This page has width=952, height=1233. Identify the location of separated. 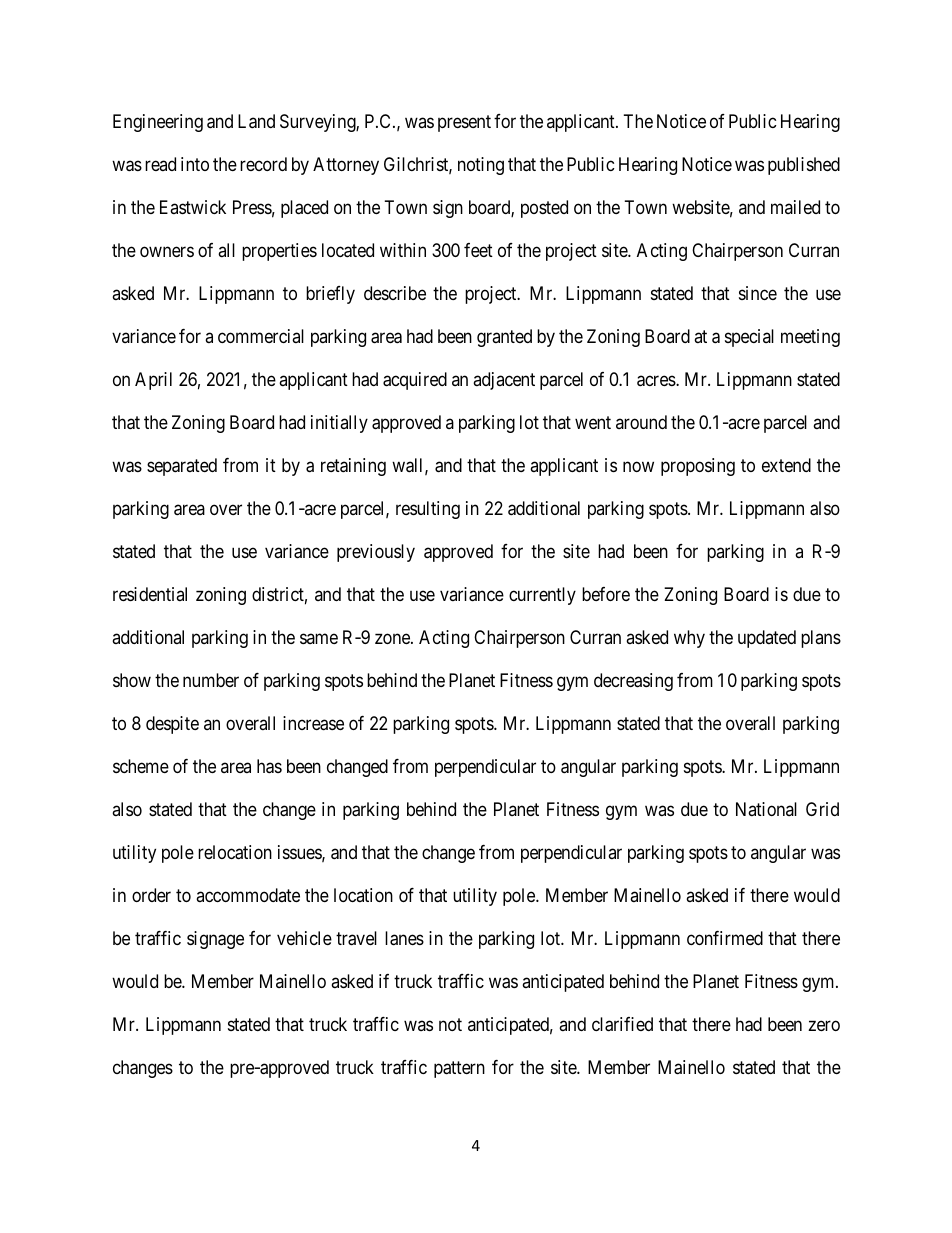
(182, 467).
